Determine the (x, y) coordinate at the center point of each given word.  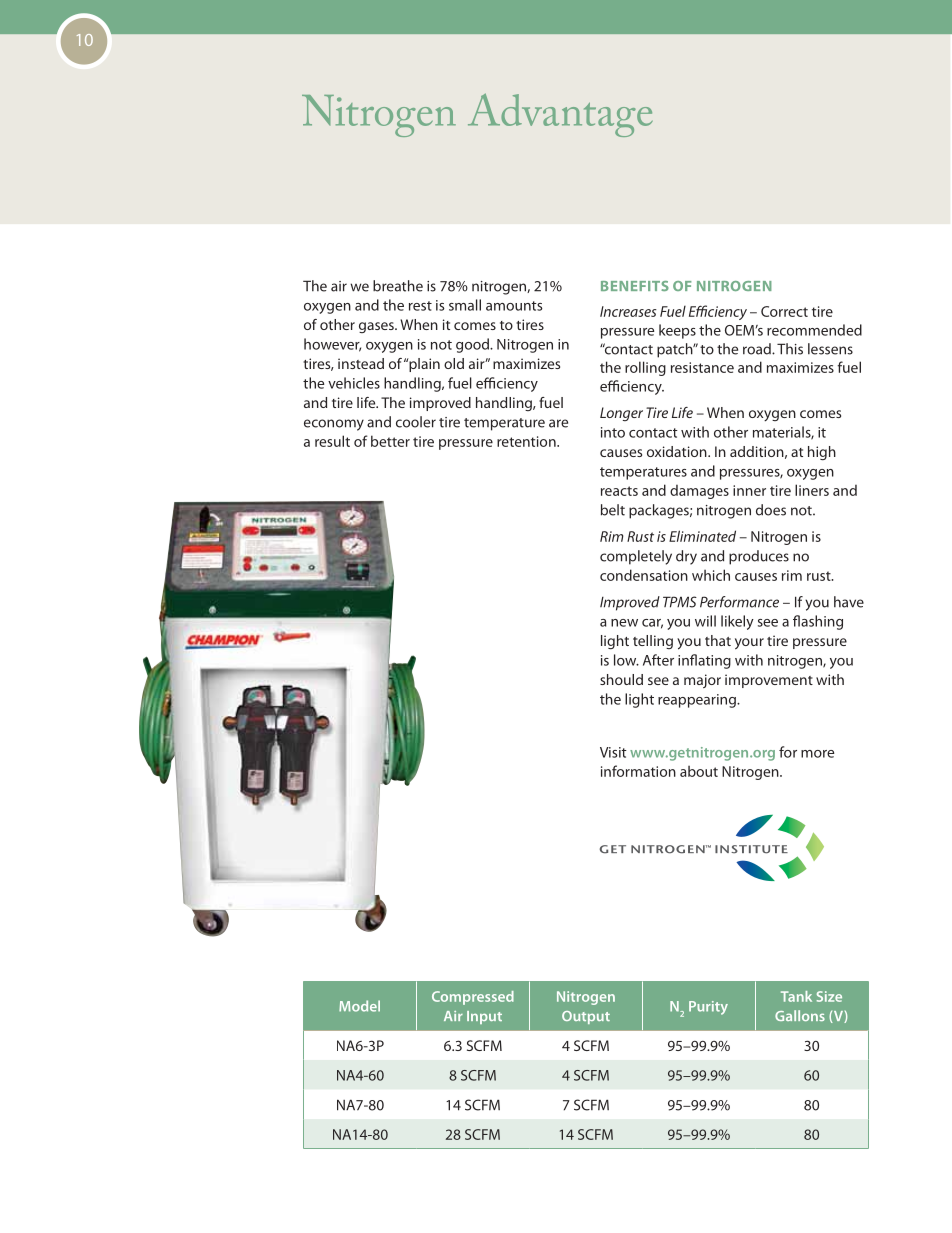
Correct (784, 311)
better (390, 441)
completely (636, 557)
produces (759, 557)
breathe (398, 286)
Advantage (560, 115)
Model (359, 1006)
